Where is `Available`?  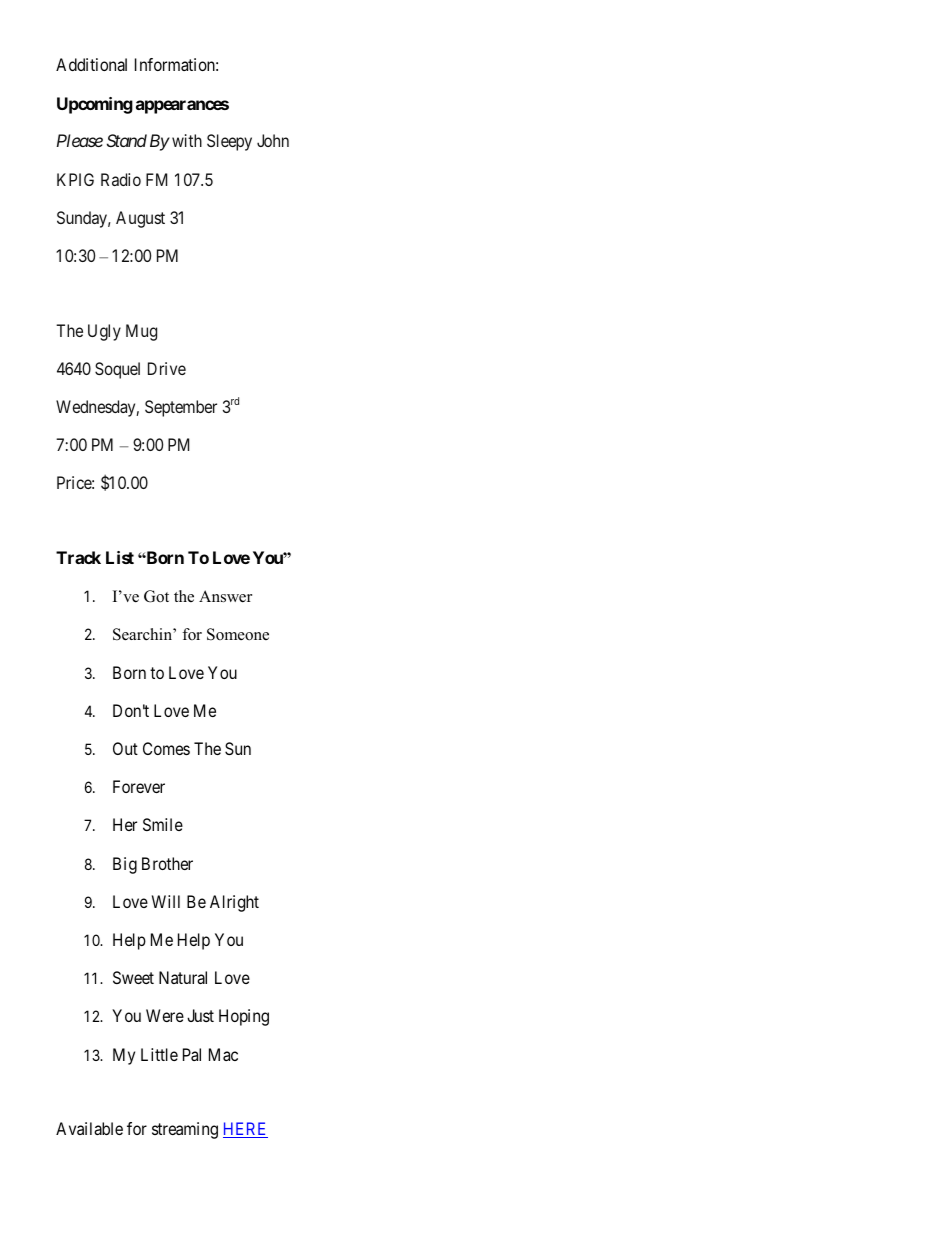 Available is located at coordinates (89, 1128).
